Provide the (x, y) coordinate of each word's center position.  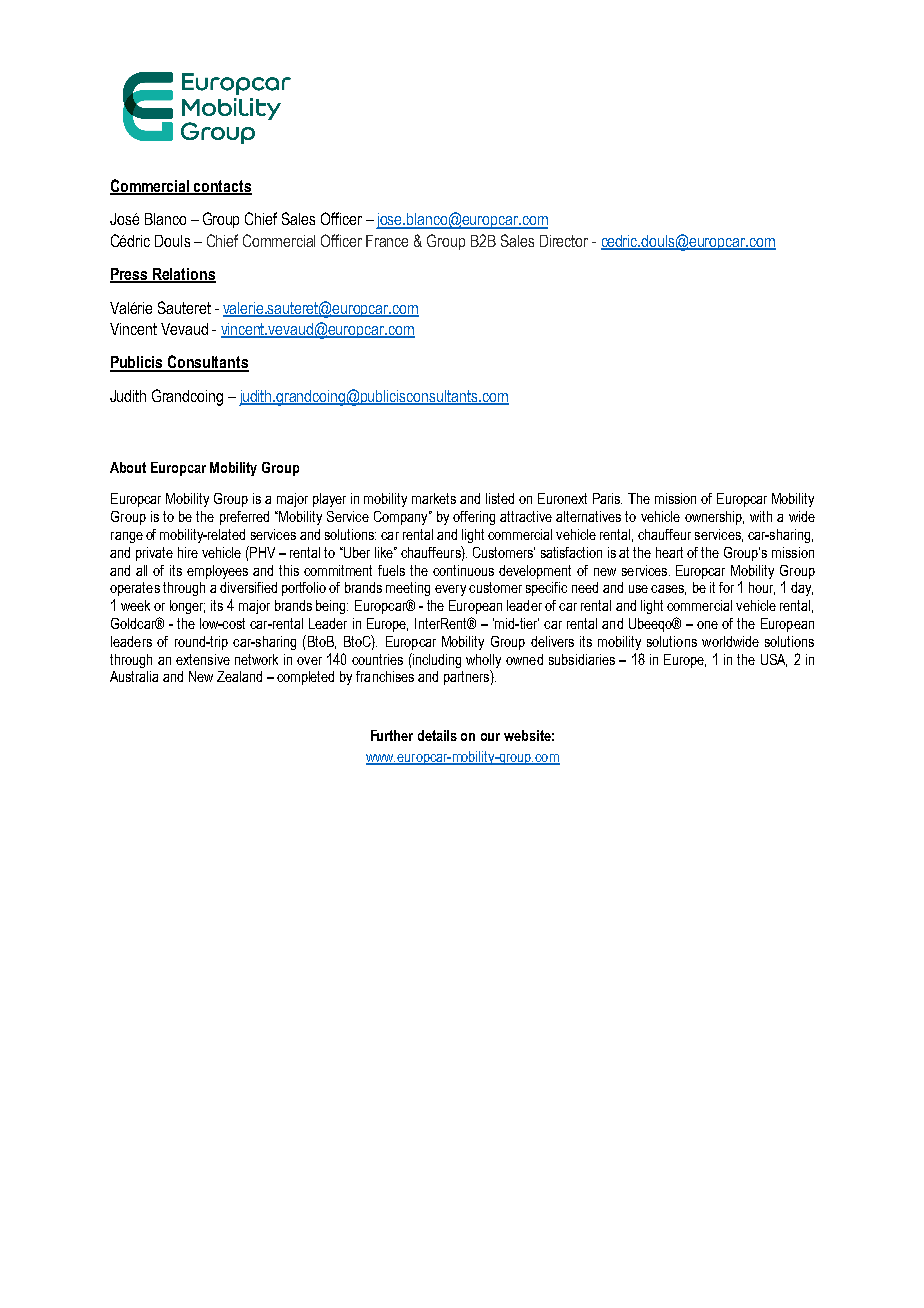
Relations (183, 275)
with (761, 516)
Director (564, 241)
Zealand (239, 676)
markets (434, 498)
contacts (222, 187)
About (128, 467)
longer (187, 607)
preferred (244, 518)
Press (130, 275)
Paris (607, 498)
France (387, 241)
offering (474, 518)
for (726, 587)
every (450, 590)
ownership (714, 518)
